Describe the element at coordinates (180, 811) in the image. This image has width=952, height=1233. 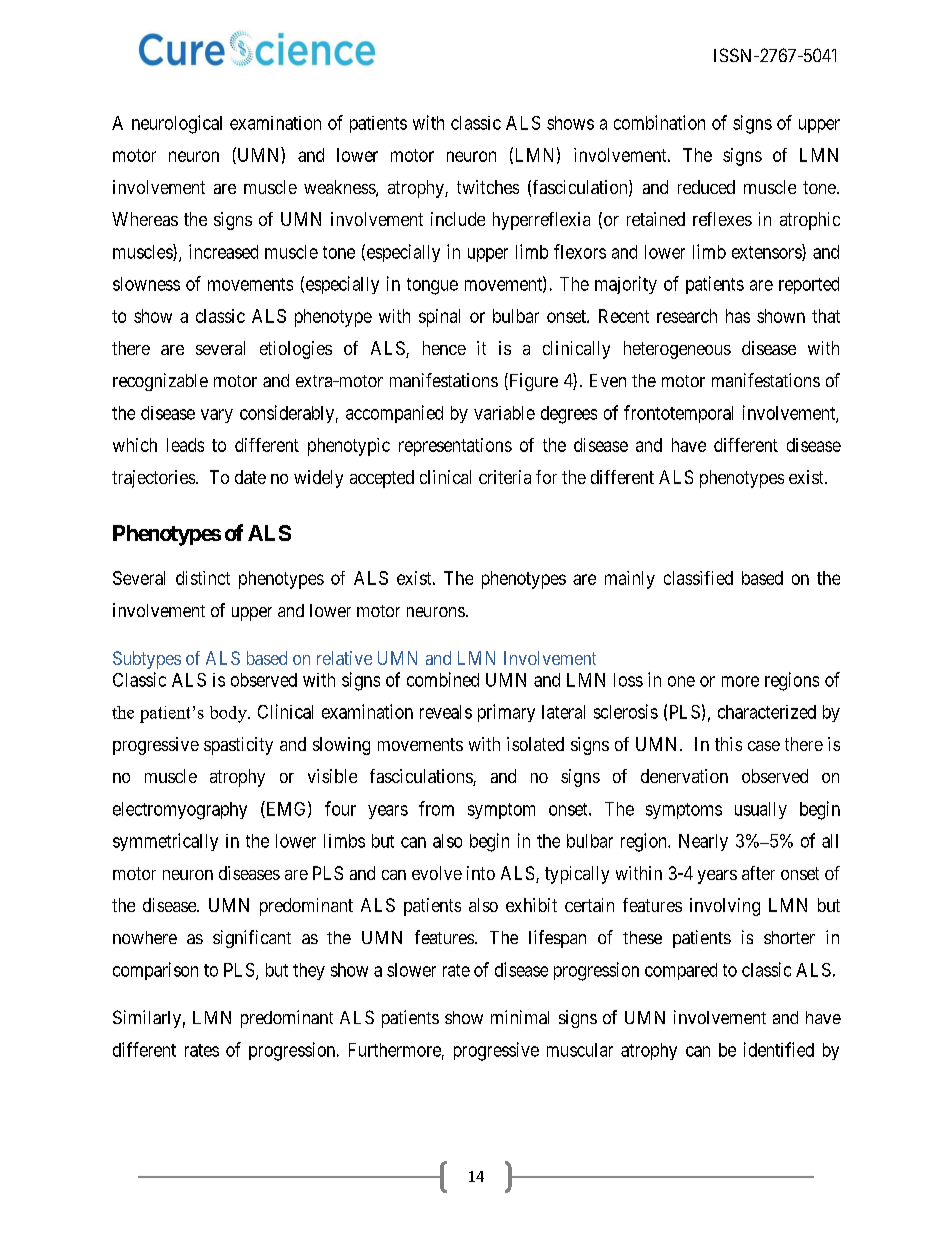
I see `electromyography` at that location.
